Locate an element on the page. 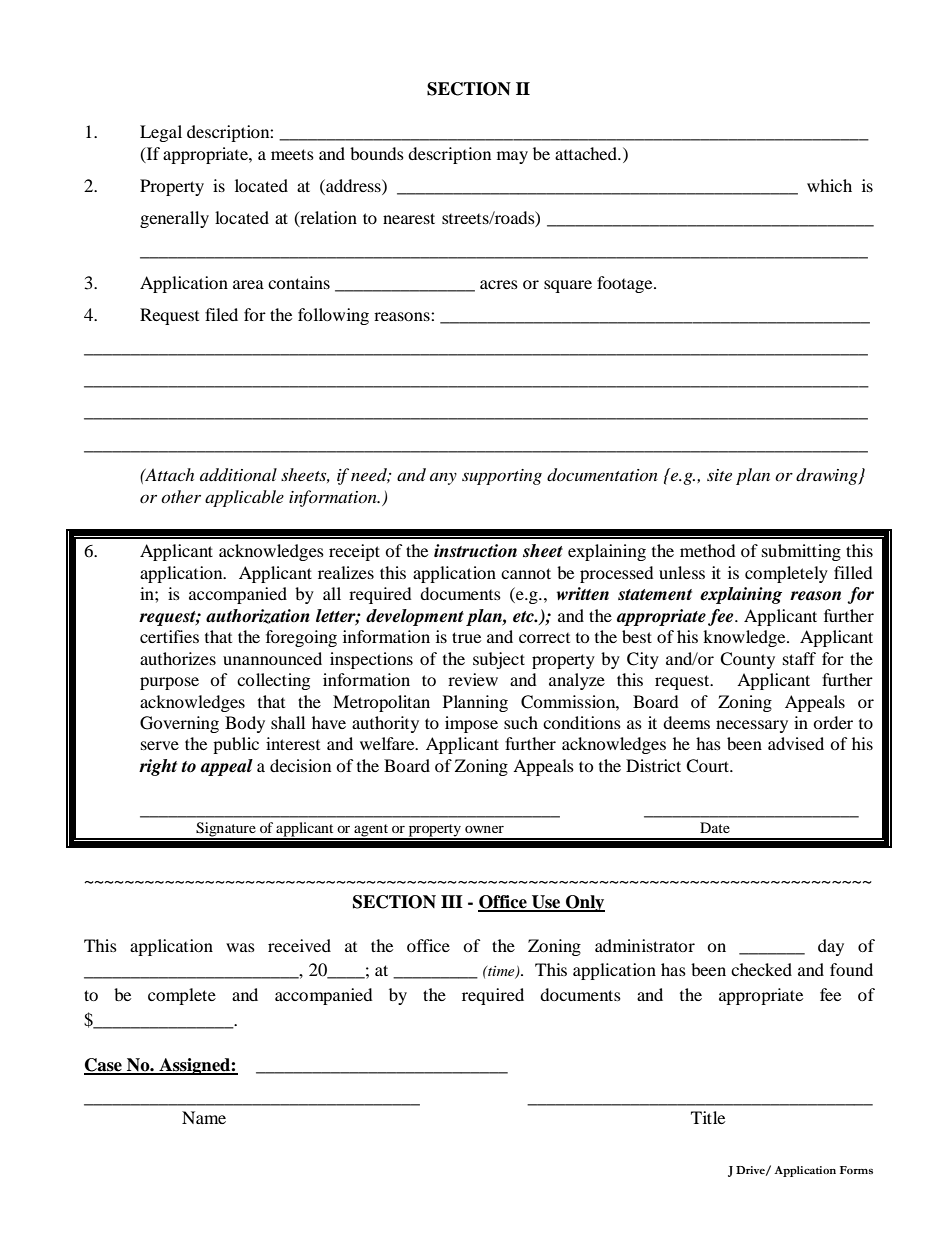  site is located at coordinates (719, 475).
